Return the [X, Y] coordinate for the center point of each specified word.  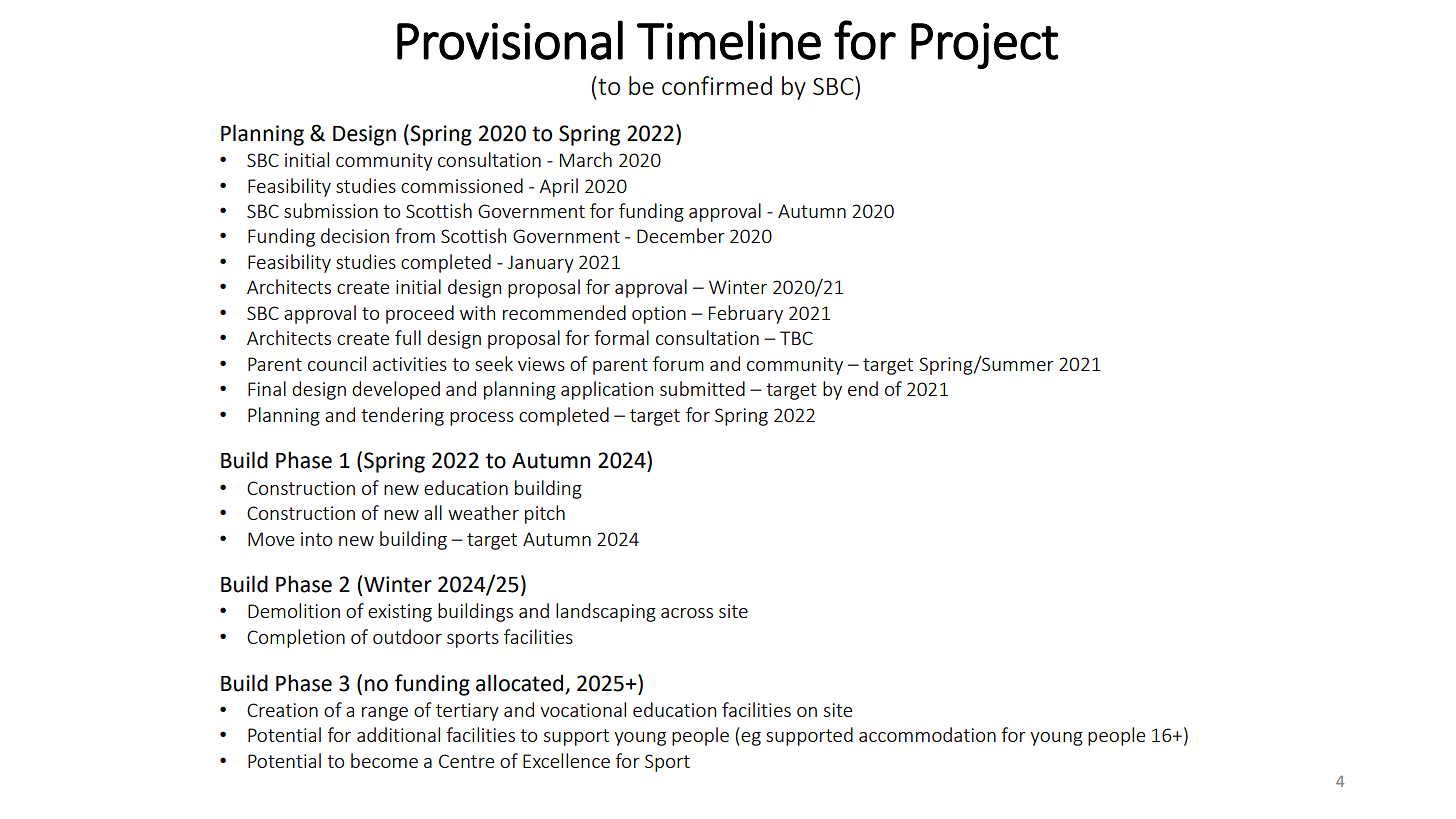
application [607, 390]
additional [398, 734]
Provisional [510, 40]
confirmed [717, 85]
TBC [796, 338]
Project [985, 46]
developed [396, 390]
